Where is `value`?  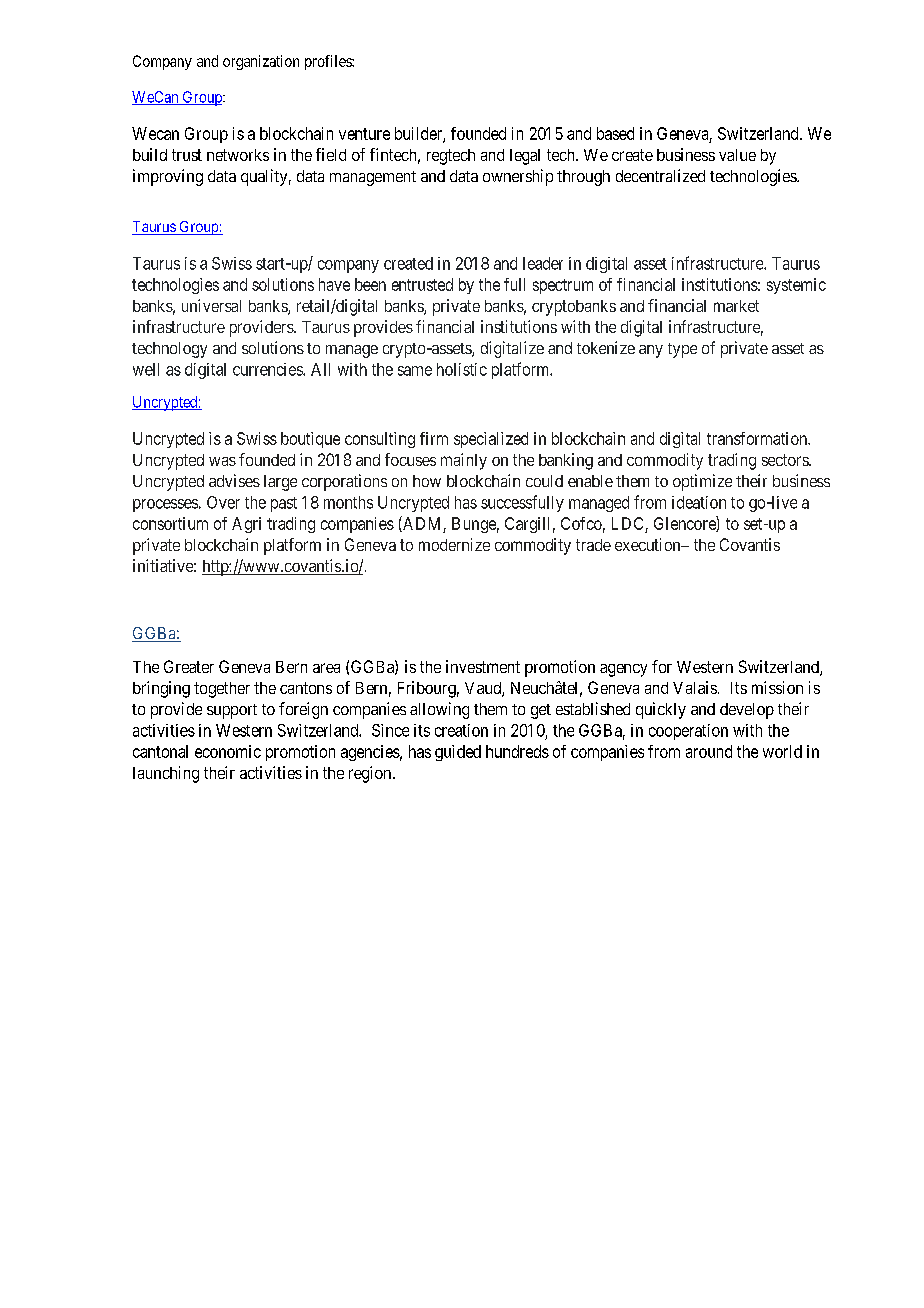
value is located at coordinates (737, 155).
